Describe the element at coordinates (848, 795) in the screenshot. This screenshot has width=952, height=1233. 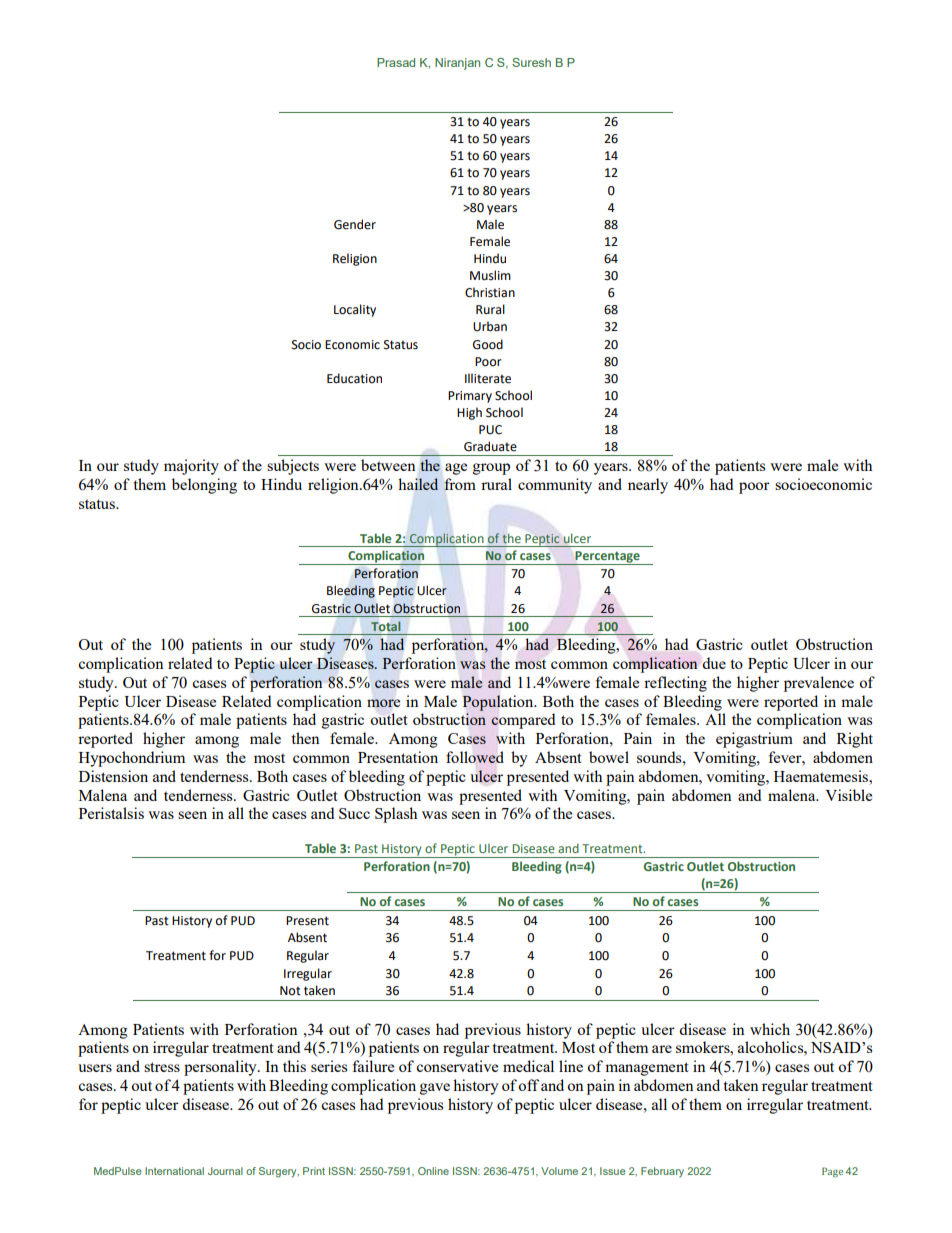
I see `Visible` at that location.
